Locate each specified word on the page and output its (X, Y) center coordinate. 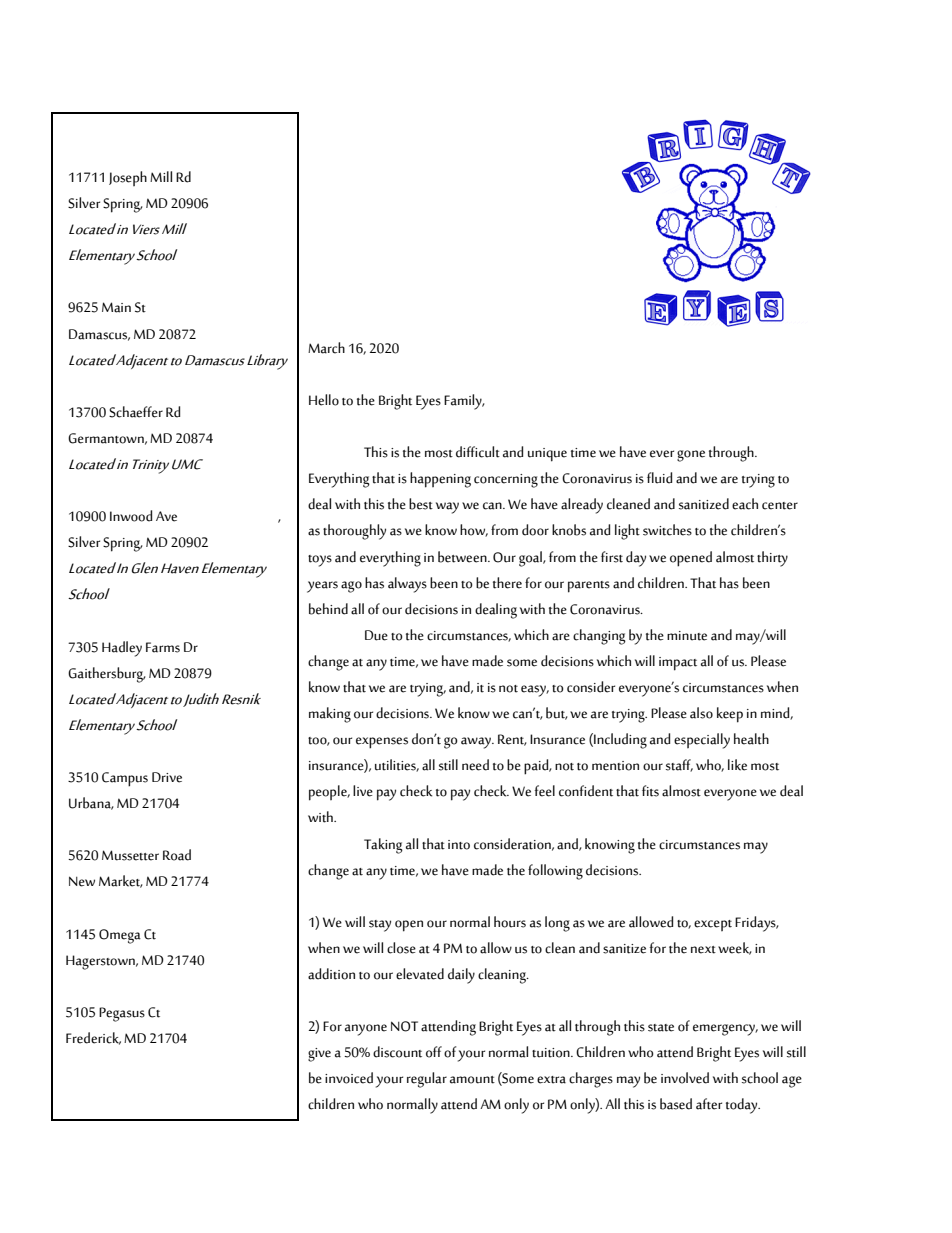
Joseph (128, 178)
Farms (163, 647)
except (713, 925)
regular (427, 1080)
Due (376, 635)
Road (177, 855)
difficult (478, 452)
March (326, 348)
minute (687, 636)
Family (464, 402)
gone (691, 456)
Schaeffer (136, 412)
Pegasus (122, 1014)
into (459, 845)
